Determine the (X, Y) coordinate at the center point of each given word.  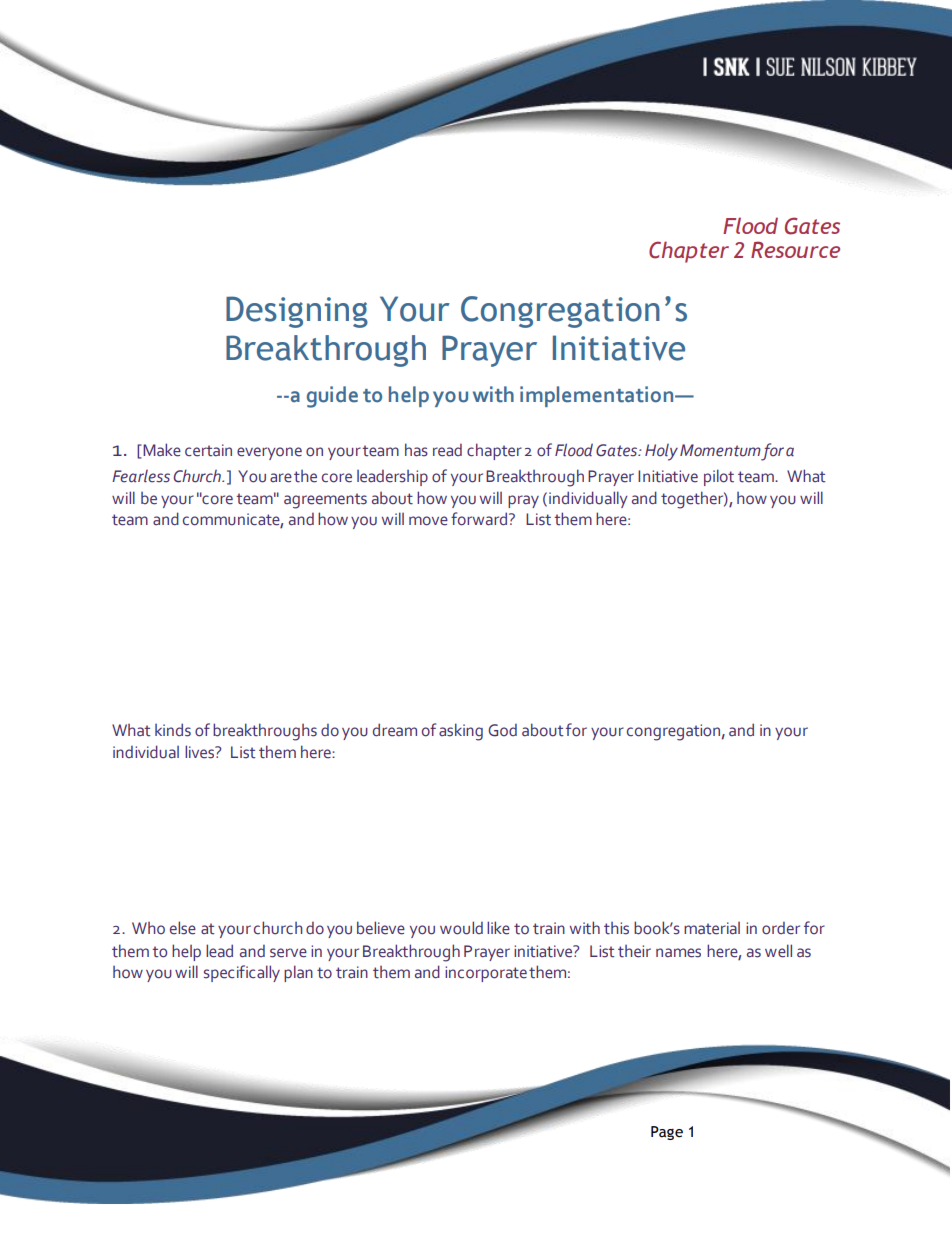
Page (667, 1133)
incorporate (486, 974)
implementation (598, 396)
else (183, 928)
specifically (242, 973)
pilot (719, 477)
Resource (795, 249)
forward (480, 519)
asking (461, 732)
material (712, 928)
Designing (297, 312)
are (281, 478)
